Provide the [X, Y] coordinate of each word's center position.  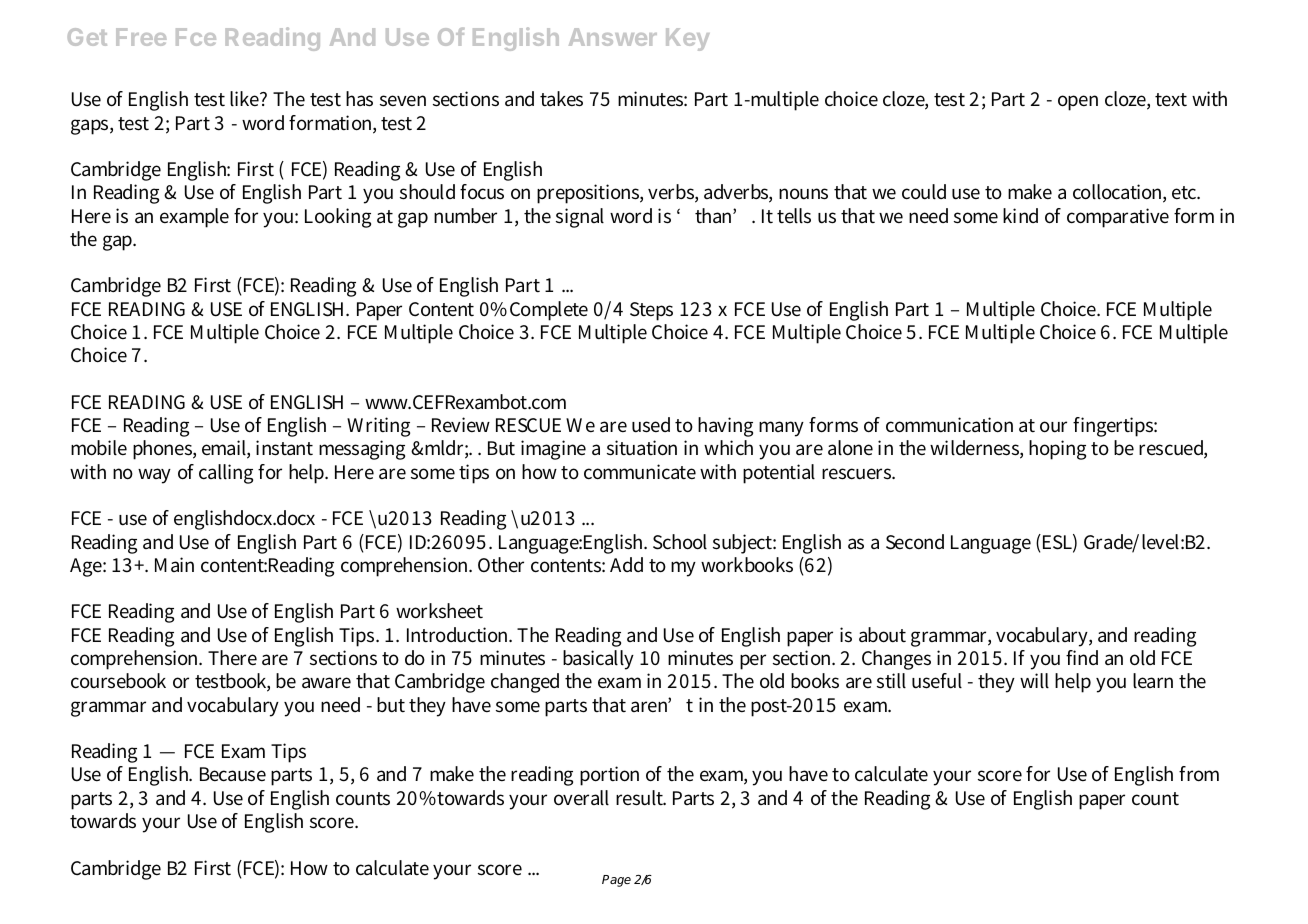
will [1034, 681]
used [651, 425]
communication [949, 425]
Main [174, 564]
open [1078, 103]
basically [598, 660]
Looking [338, 218]
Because [233, 774]
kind [1020, 215]
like [246, 99]
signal [580, 218]
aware [326, 682]
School [680, 542]
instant [284, 448]
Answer [613, 37]
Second [915, 542]
